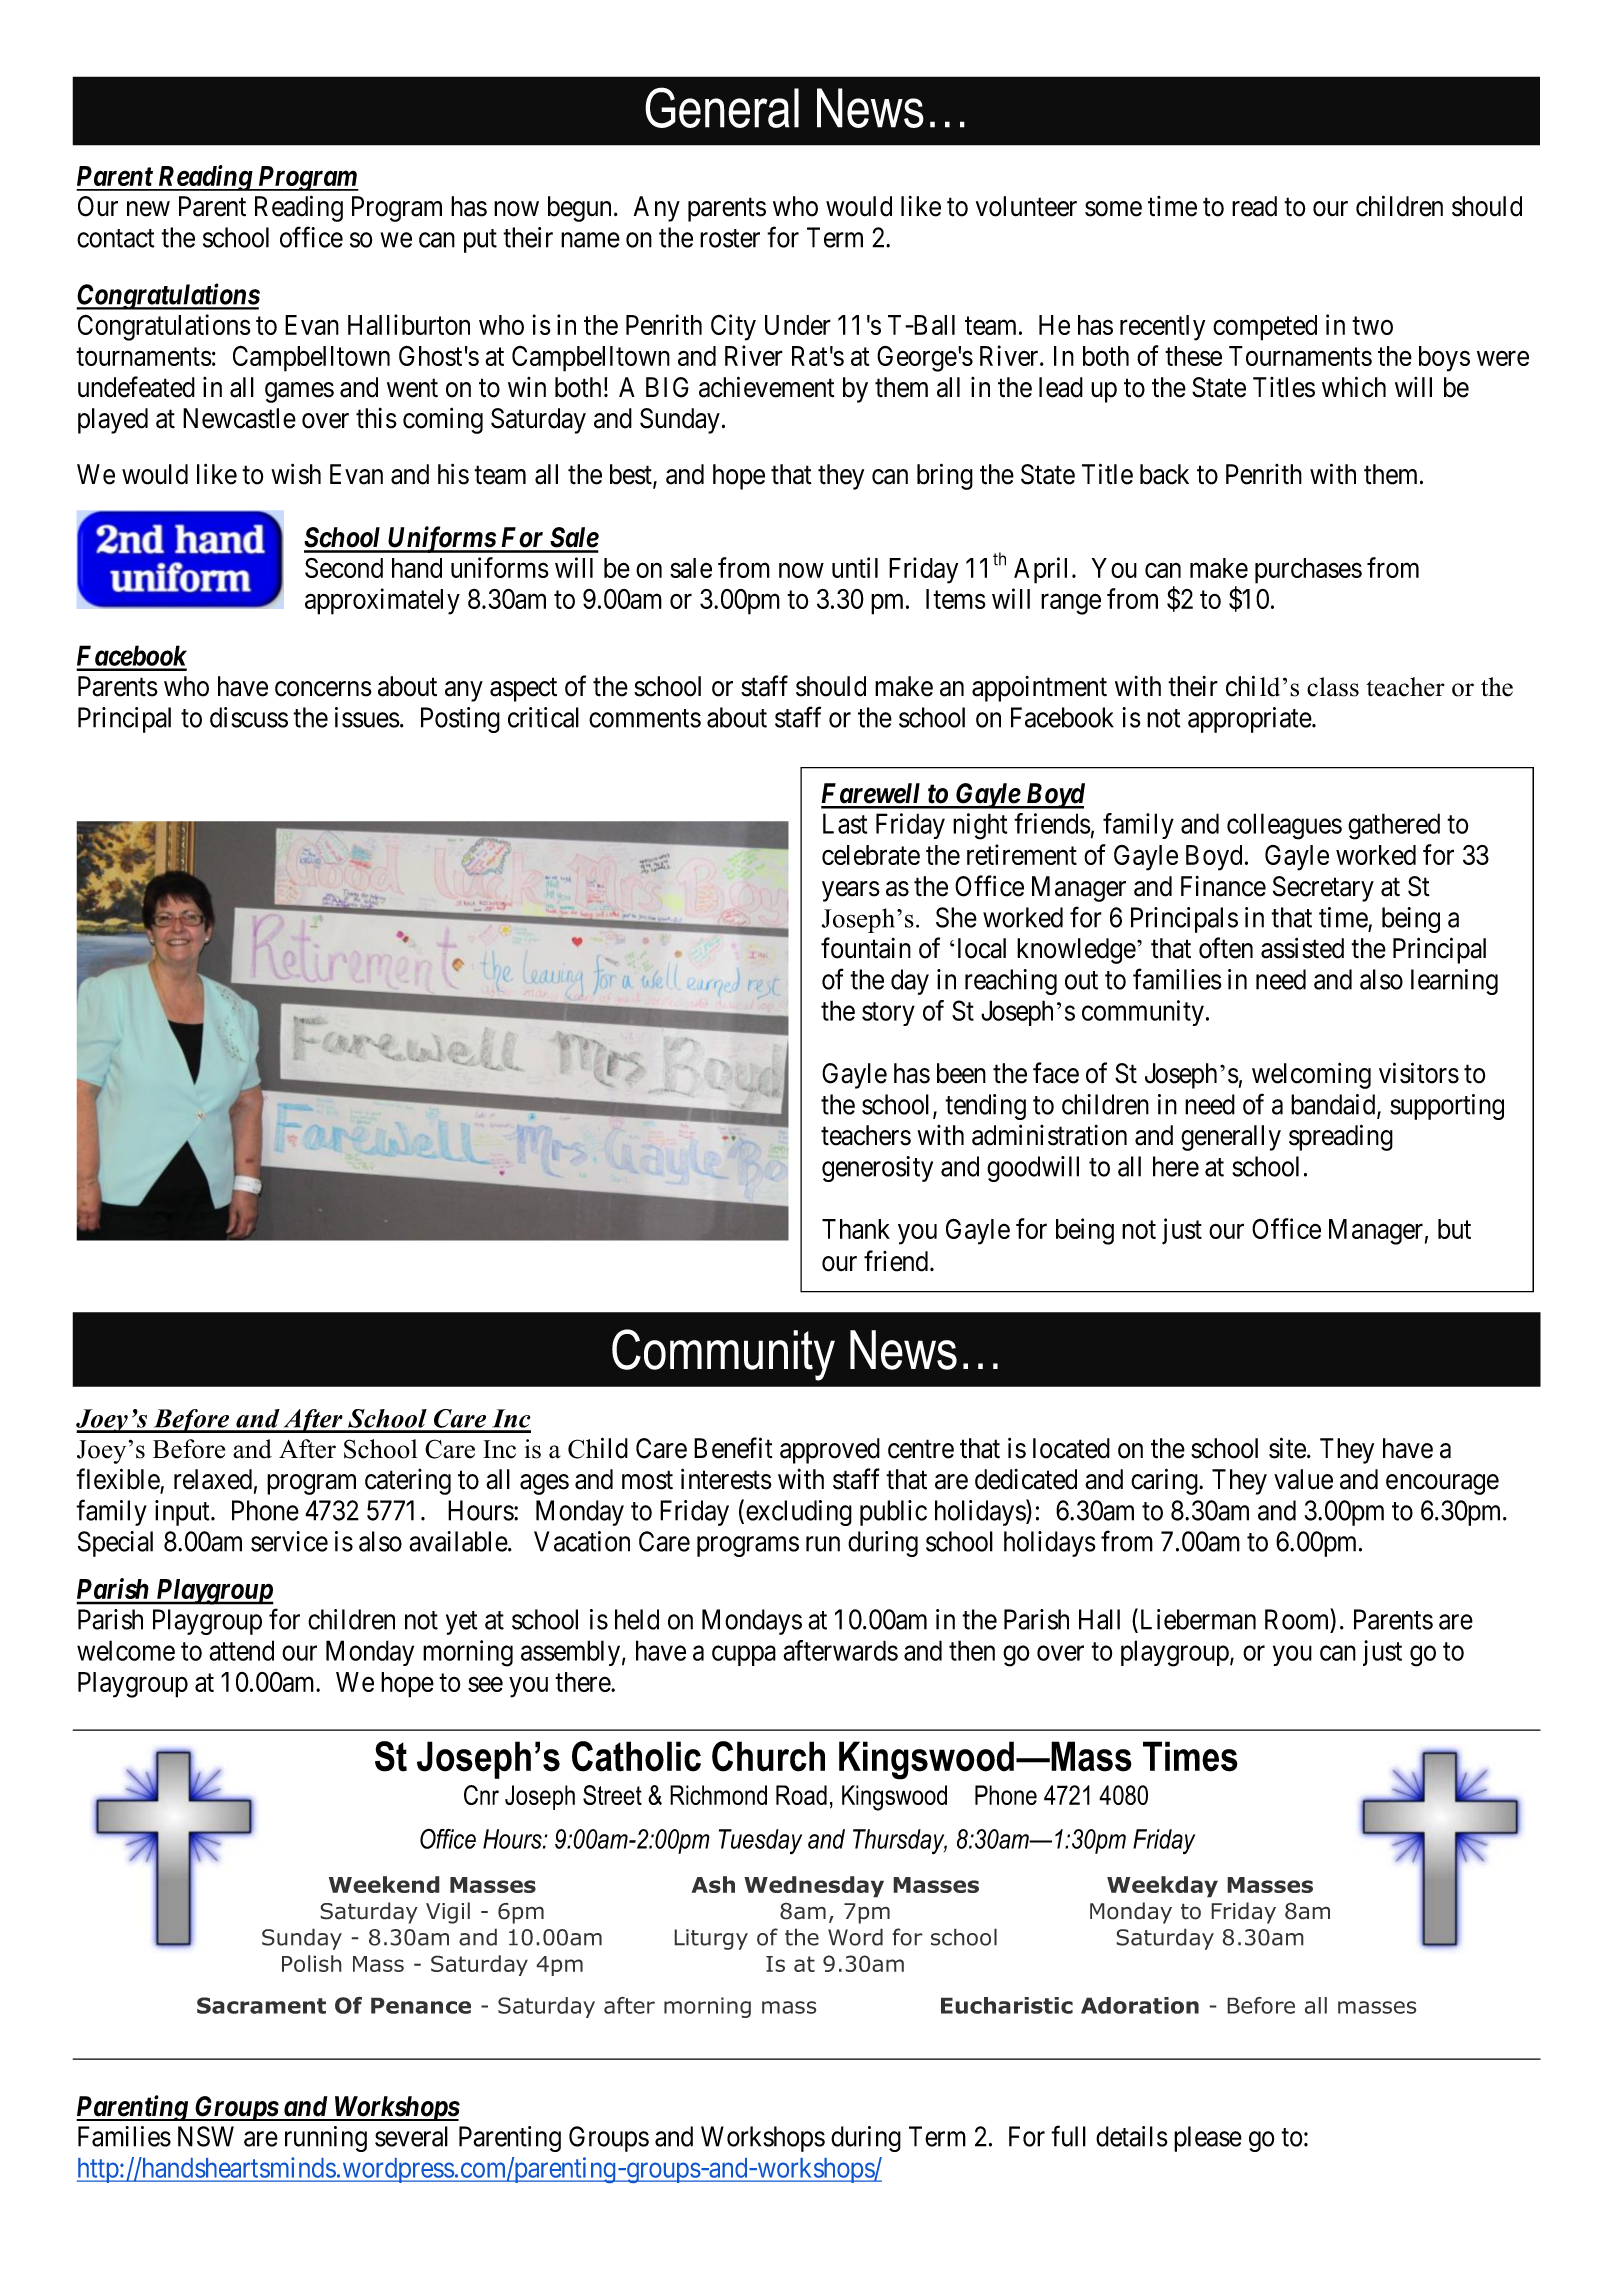 The height and width of the page is (2281, 1613). What do you see at coordinates (711, 1939) in the page?
I see `Liturgy` at bounding box center [711, 1939].
